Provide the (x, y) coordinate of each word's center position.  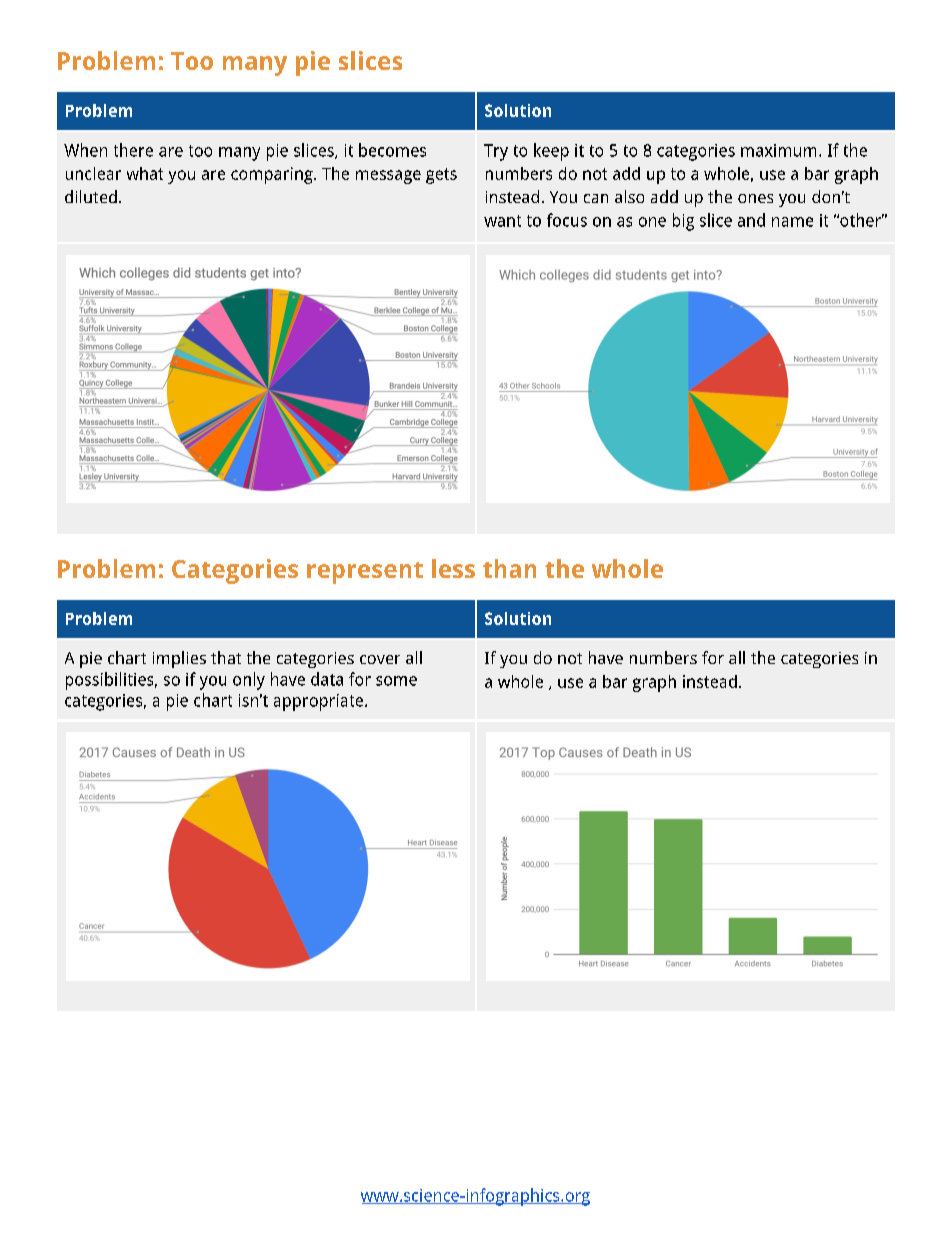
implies (179, 659)
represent (365, 573)
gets (441, 176)
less (453, 568)
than (509, 568)
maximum (778, 150)
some (396, 681)
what (145, 173)
